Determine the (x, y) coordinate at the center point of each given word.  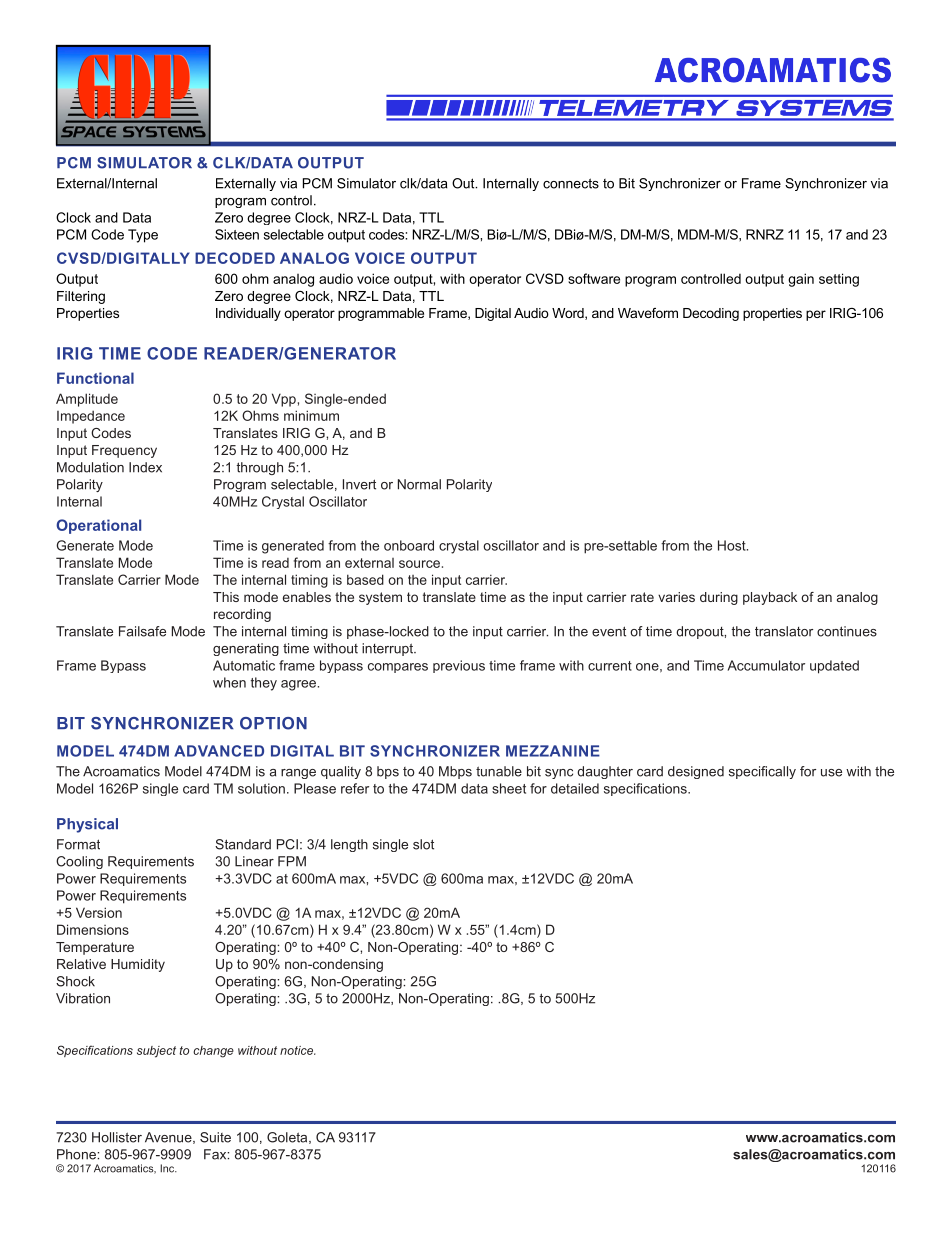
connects (571, 183)
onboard (409, 545)
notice (297, 1050)
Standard (243, 844)
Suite (215, 1137)
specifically (762, 772)
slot (423, 844)
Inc (168, 1168)
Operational (98, 526)
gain (801, 280)
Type (143, 236)
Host (733, 545)
